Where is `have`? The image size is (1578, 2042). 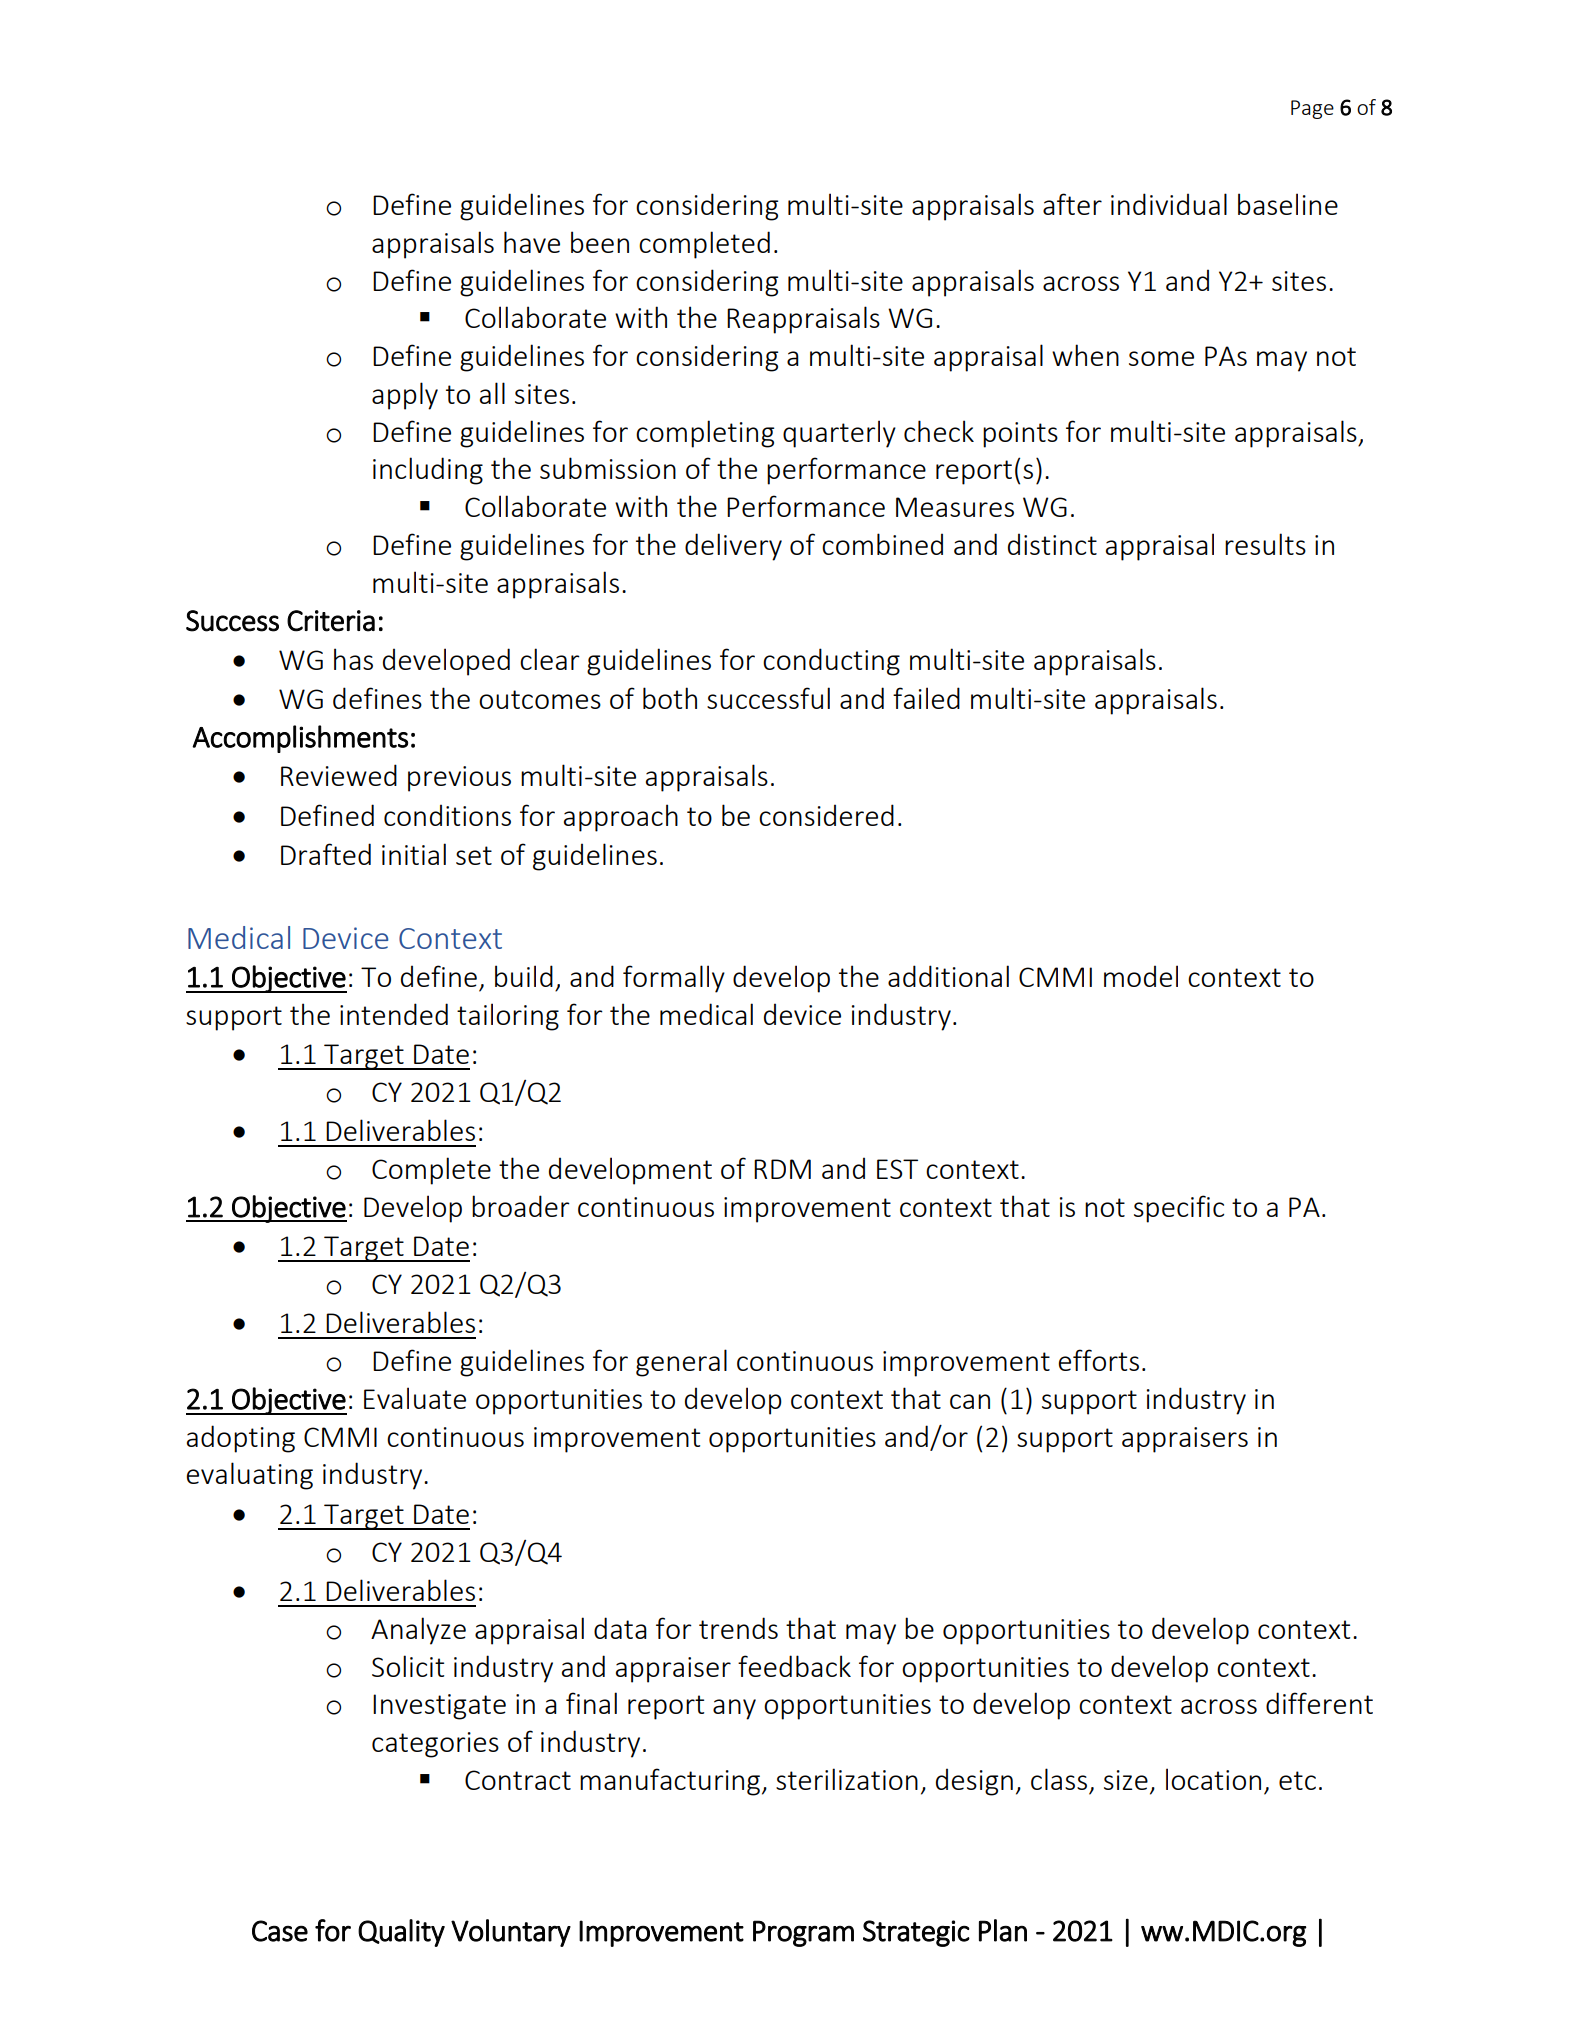
have is located at coordinates (532, 242).
